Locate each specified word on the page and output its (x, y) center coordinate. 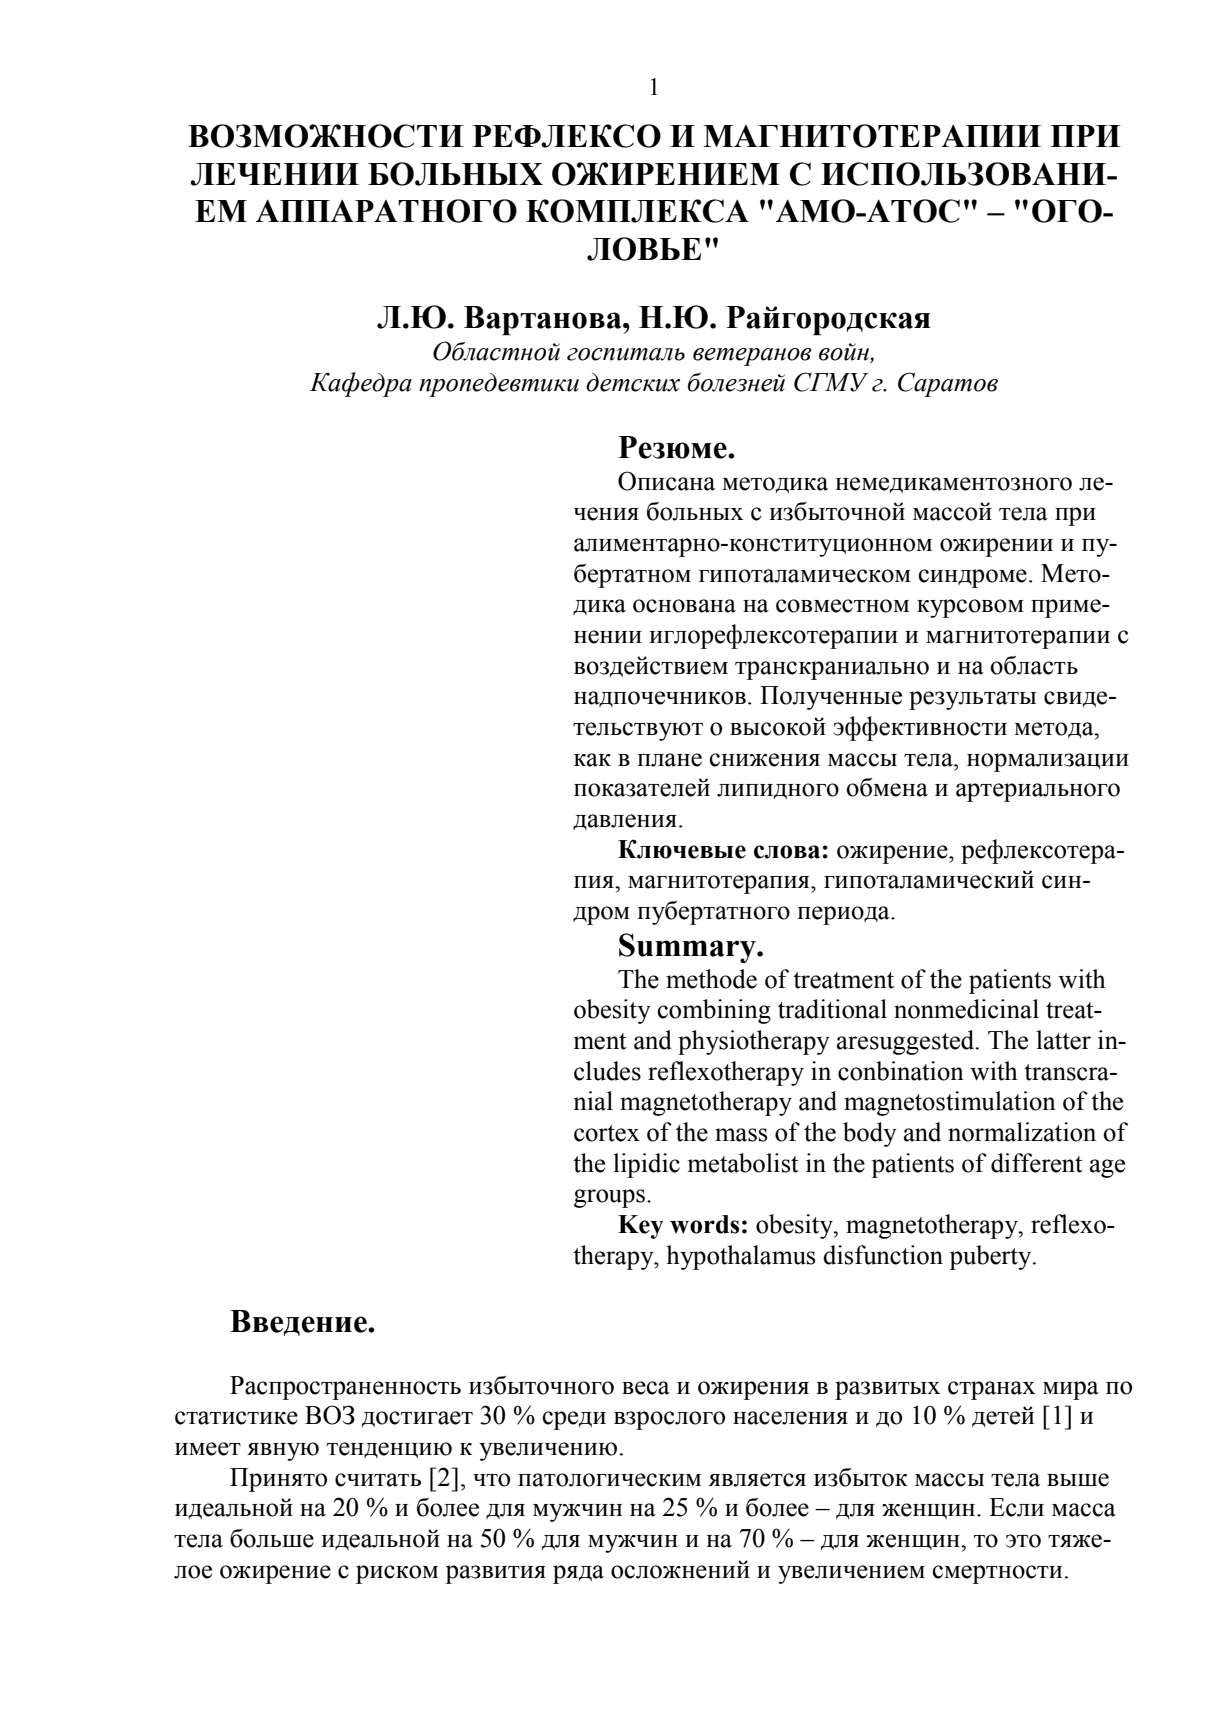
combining (714, 1011)
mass (741, 1135)
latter (1063, 1040)
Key (641, 1227)
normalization (1022, 1132)
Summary (688, 948)
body (870, 1134)
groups (609, 1198)
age (1107, 1168)
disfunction (883, 1255)
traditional (832, 1009)
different (1037, 1163)
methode (711, 979)
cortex (607, 1133)
